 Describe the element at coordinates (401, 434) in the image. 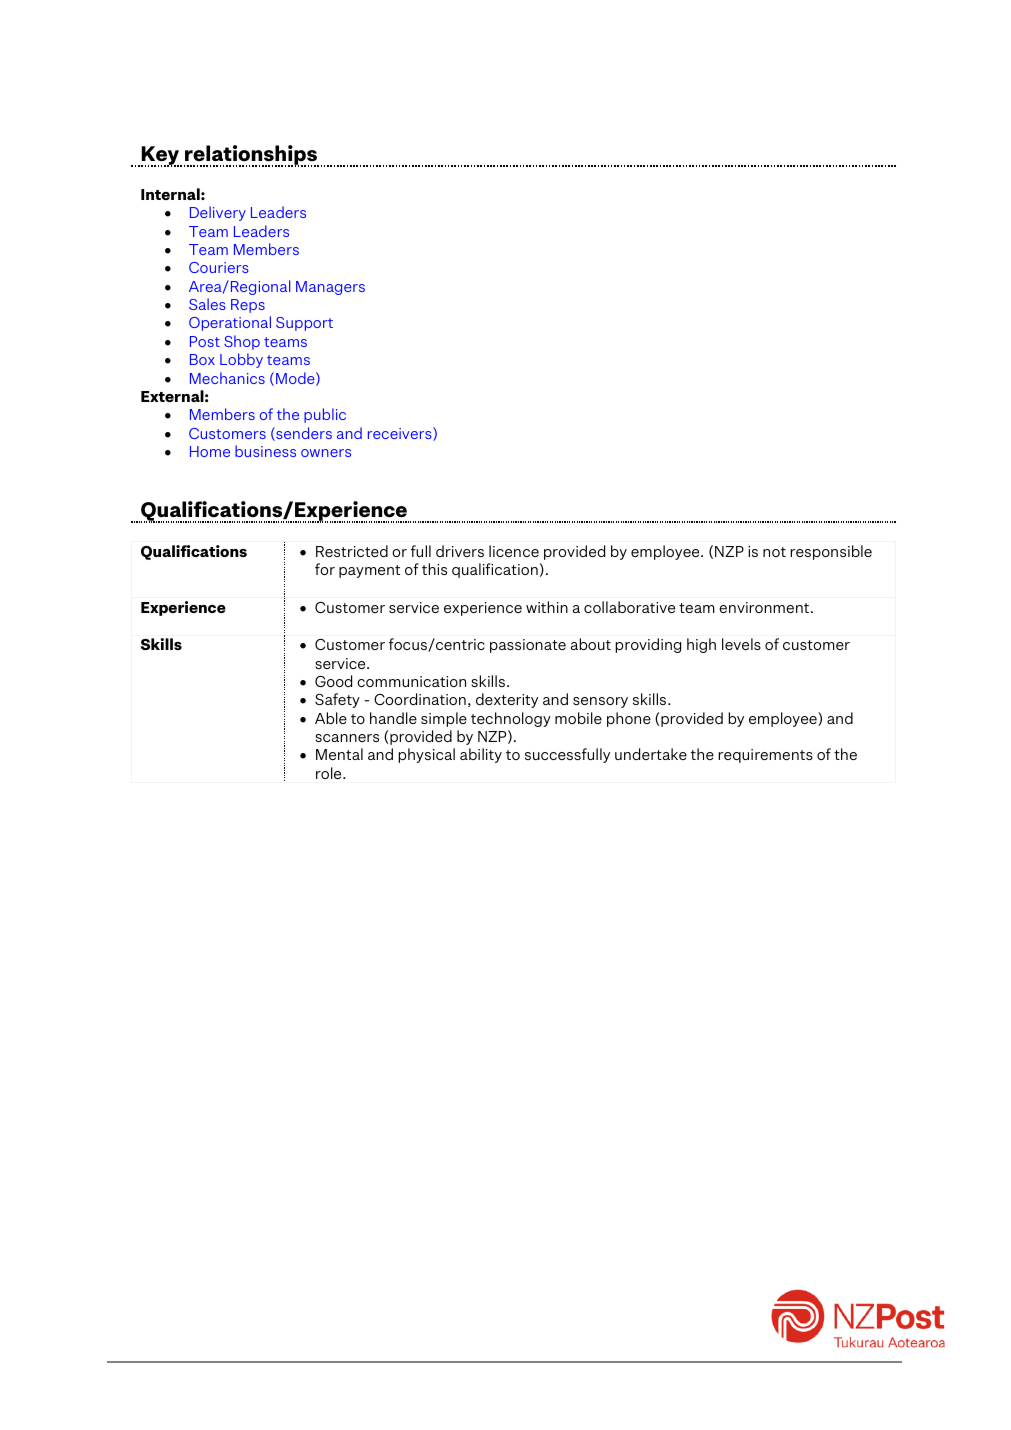

I see `receivers` at that location.
